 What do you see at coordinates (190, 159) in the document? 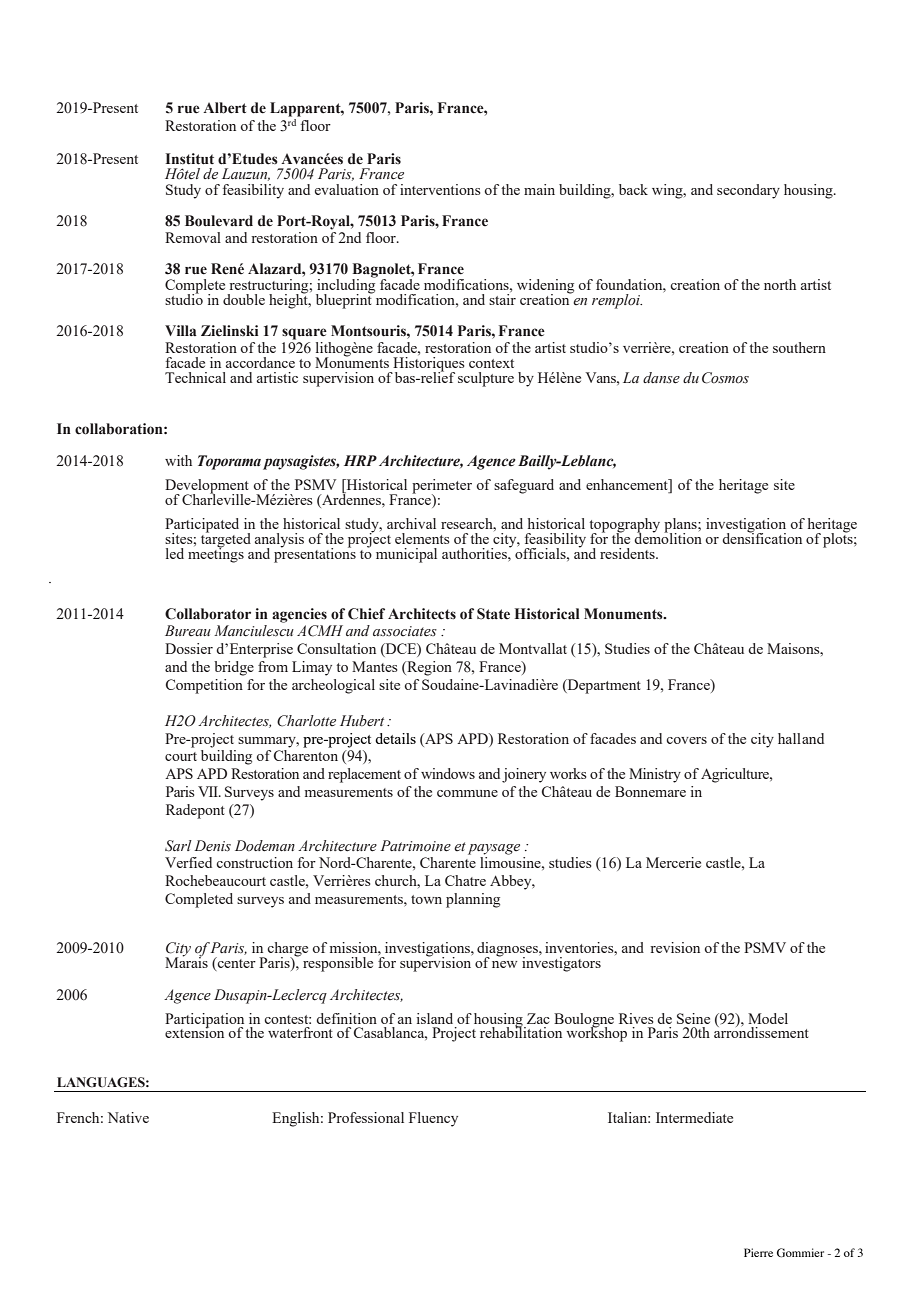
I see `Institut` at bounding box center [190, 159].
